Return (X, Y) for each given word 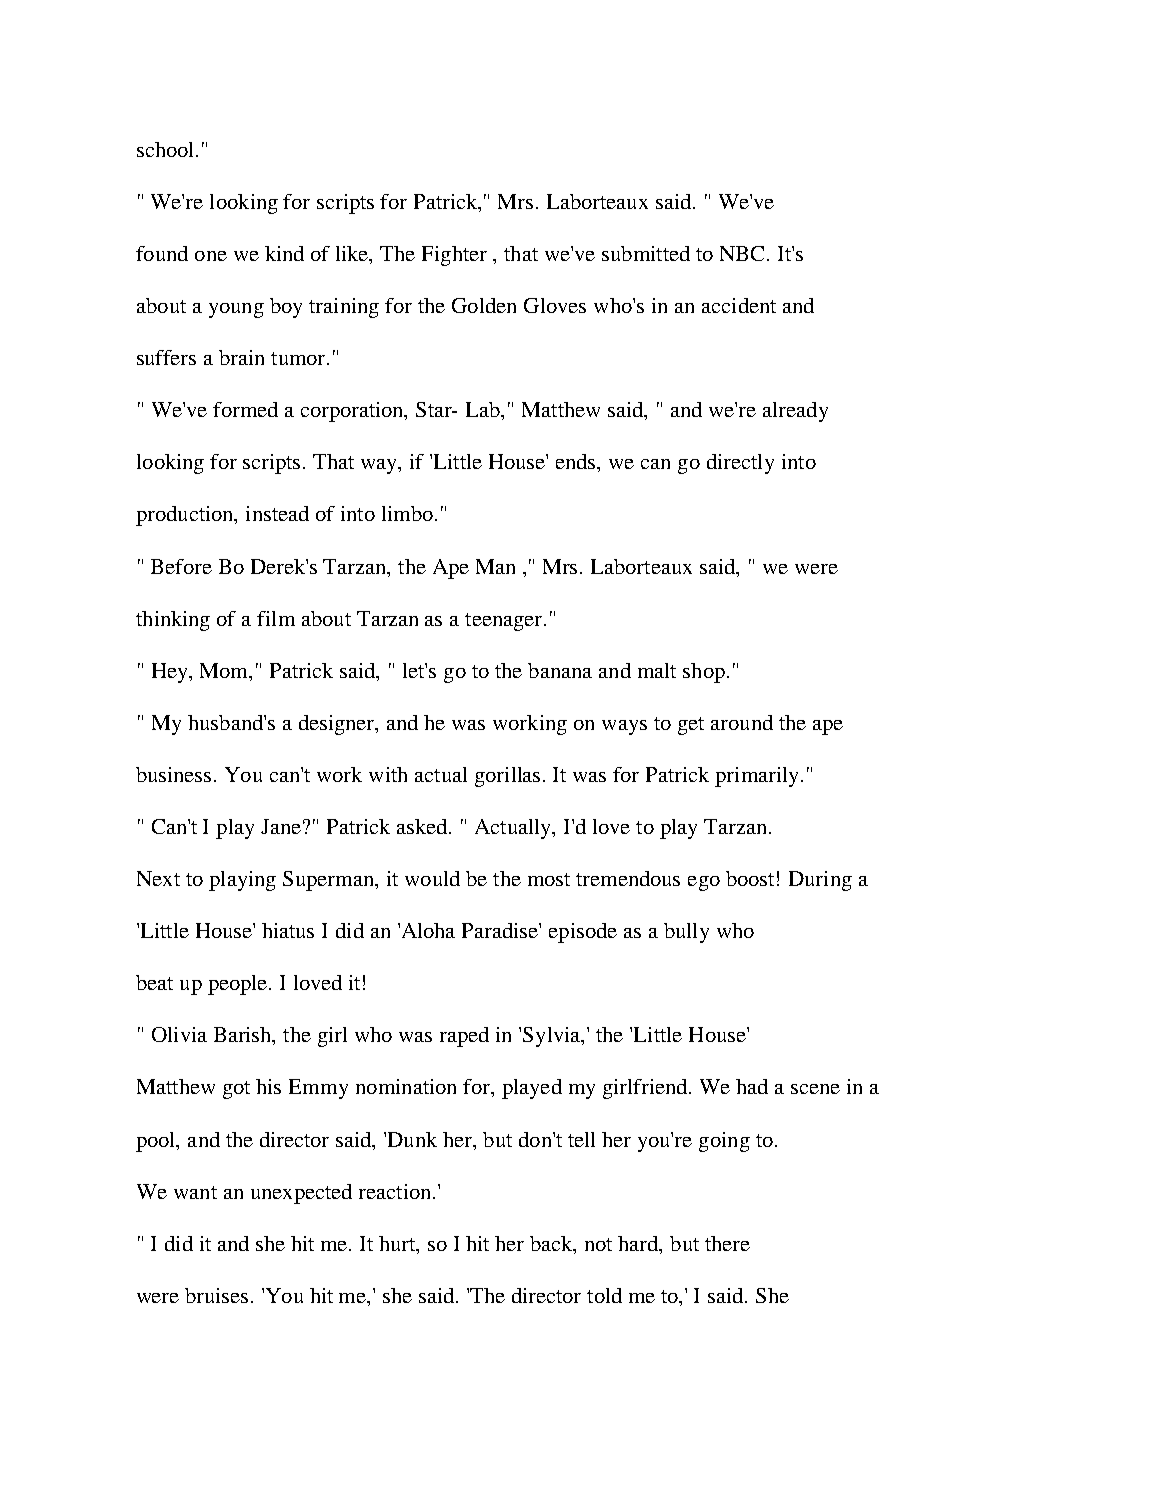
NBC (744, 253)
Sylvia (553, 1037)
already (795, 412)
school (167, 149)
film (276, 618)
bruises (216, 1295)
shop (704, 673)
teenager (505, 622)
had (752, 1086)
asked (423, 826)
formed (245, 409)
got (236, 1090)
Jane (281, 826)
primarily (758, 777)
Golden (484, 305)
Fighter (454, 256)
